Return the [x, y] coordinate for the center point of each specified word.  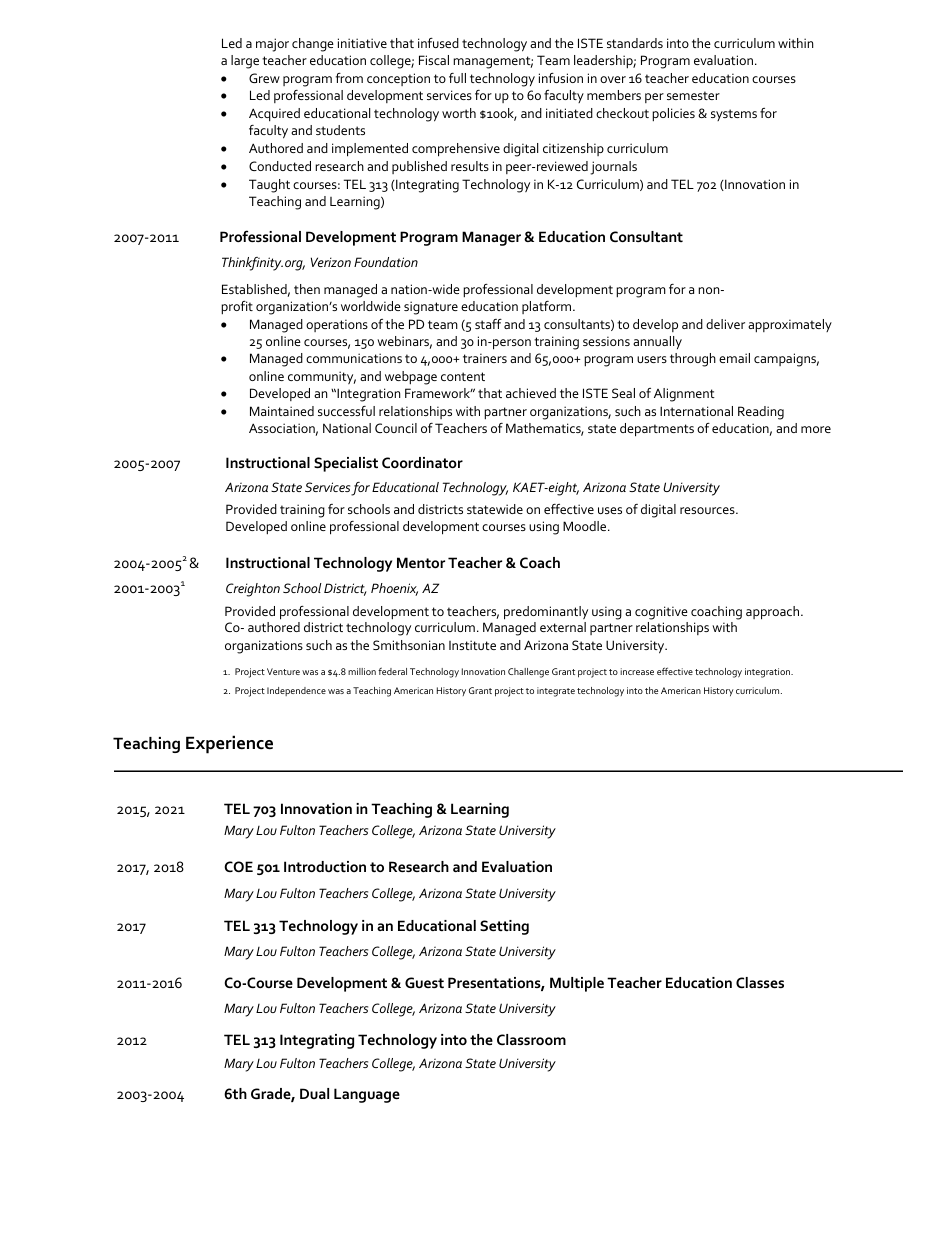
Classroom [531, 1039]
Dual [314, 1093]
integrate [556, 692]
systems [734, 115]
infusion [561, 78]
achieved [531, 393]
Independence [296, 691]
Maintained [282, 411]
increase [637, 671]
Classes [760, 982]
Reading [761, 413]
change [313, 45]
